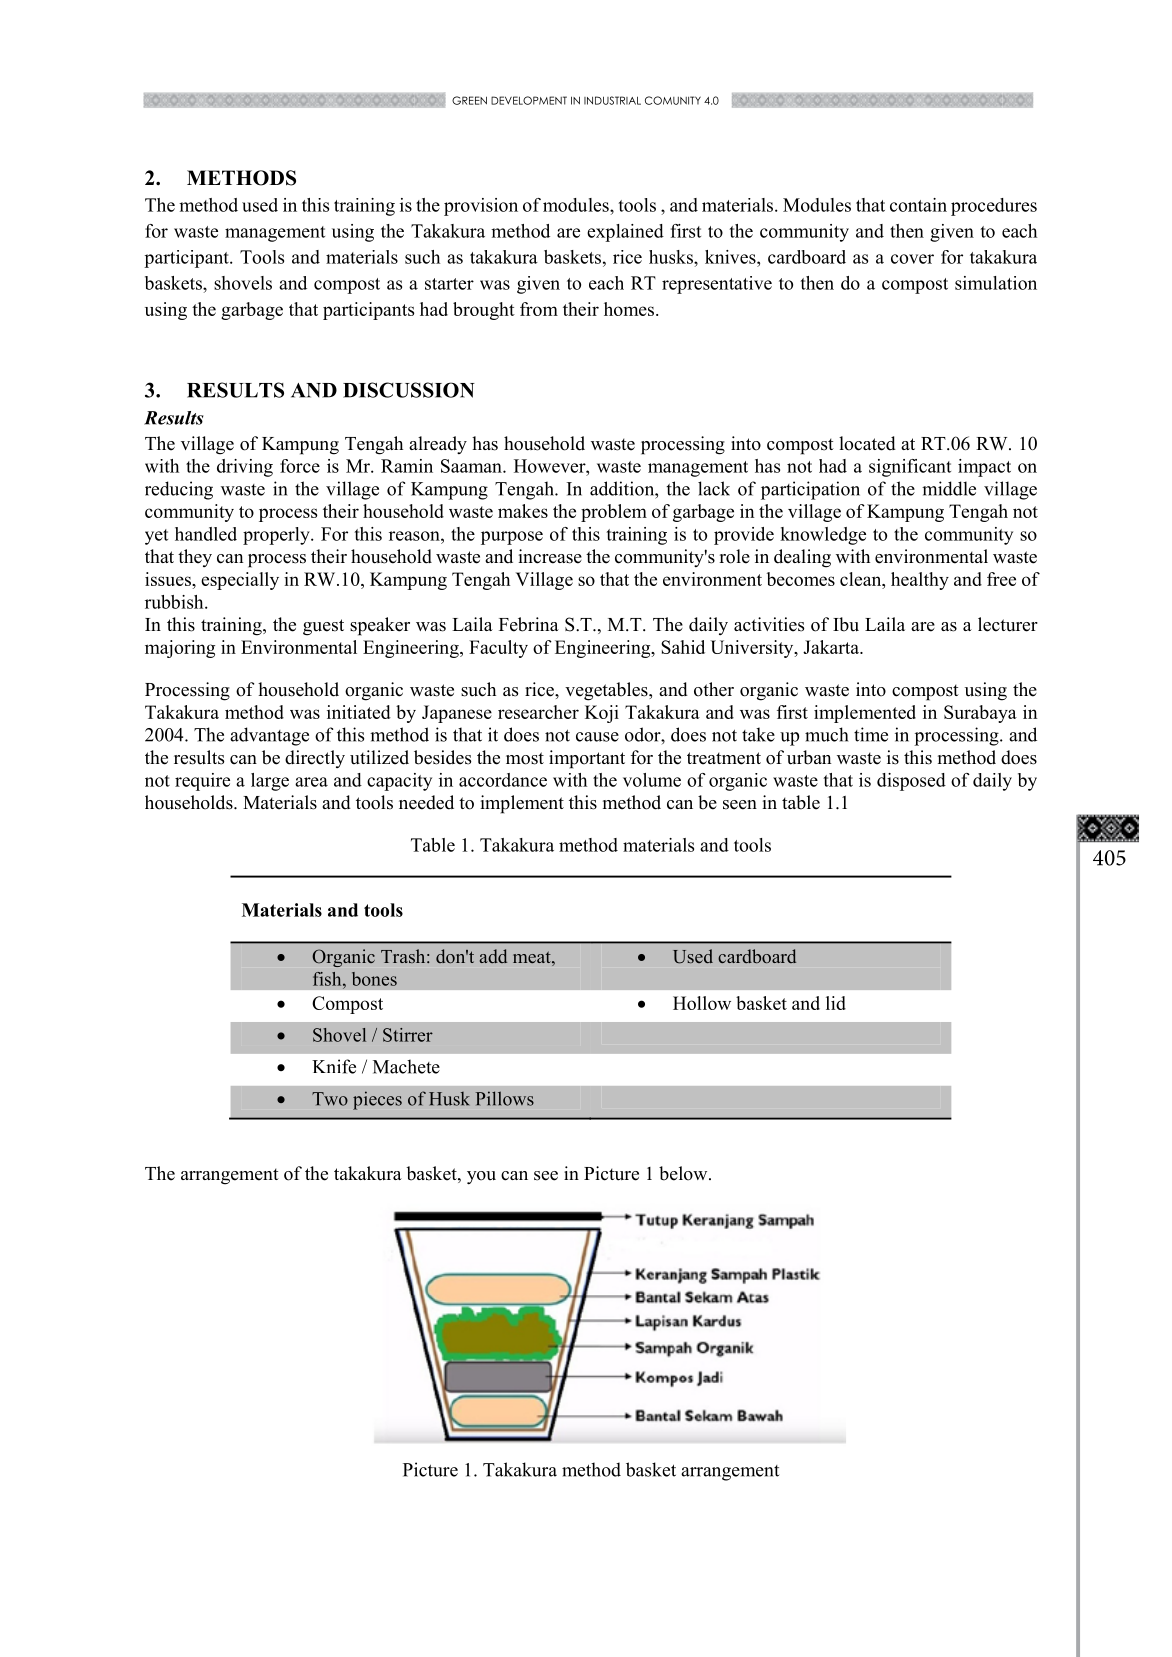  What do you see at coordinates (612, 100) in the screenshot?
I see `INDUSTRIAL` at bounding box center [612, 100].
